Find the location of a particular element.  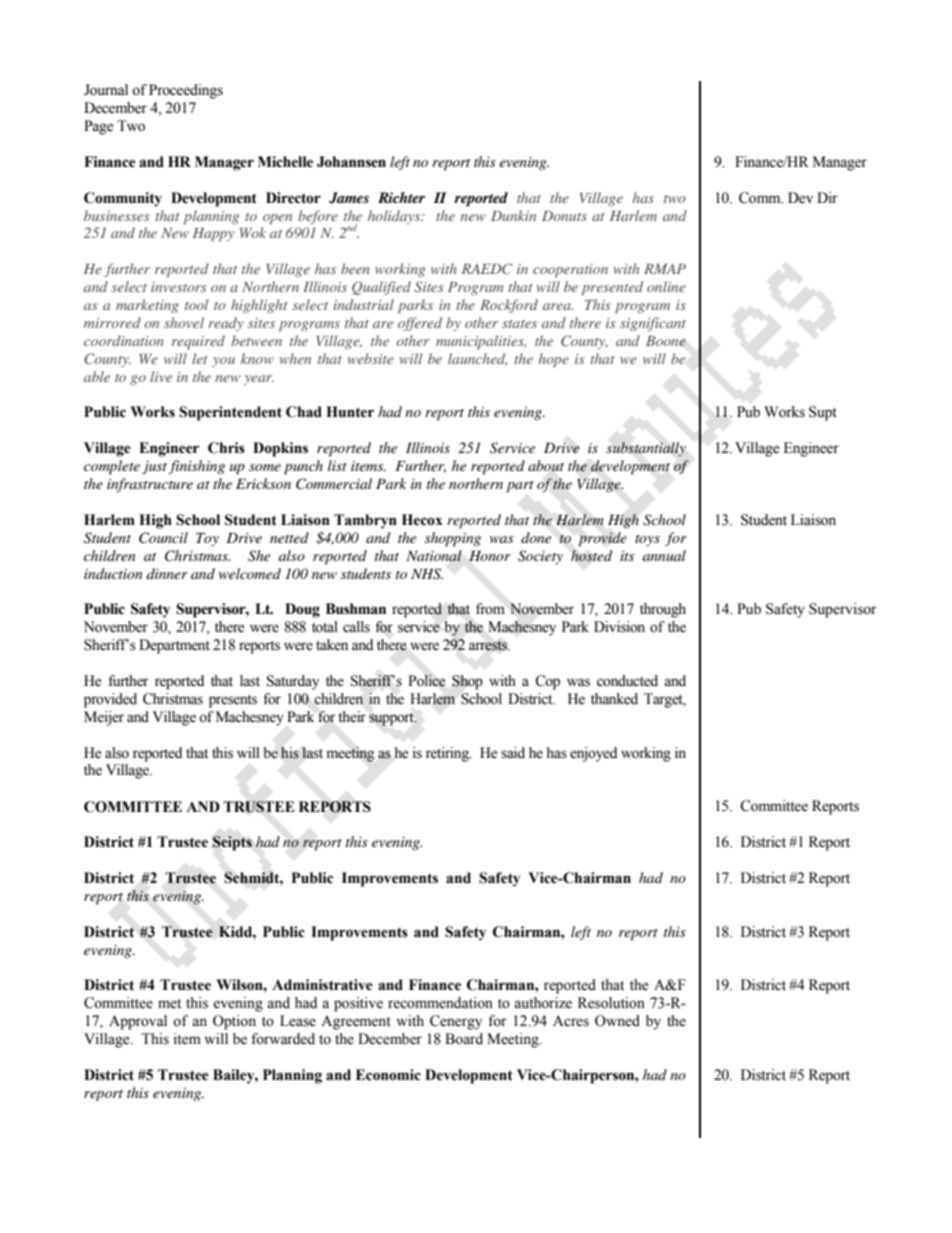

dinner is located at coordinates (167, 573).
